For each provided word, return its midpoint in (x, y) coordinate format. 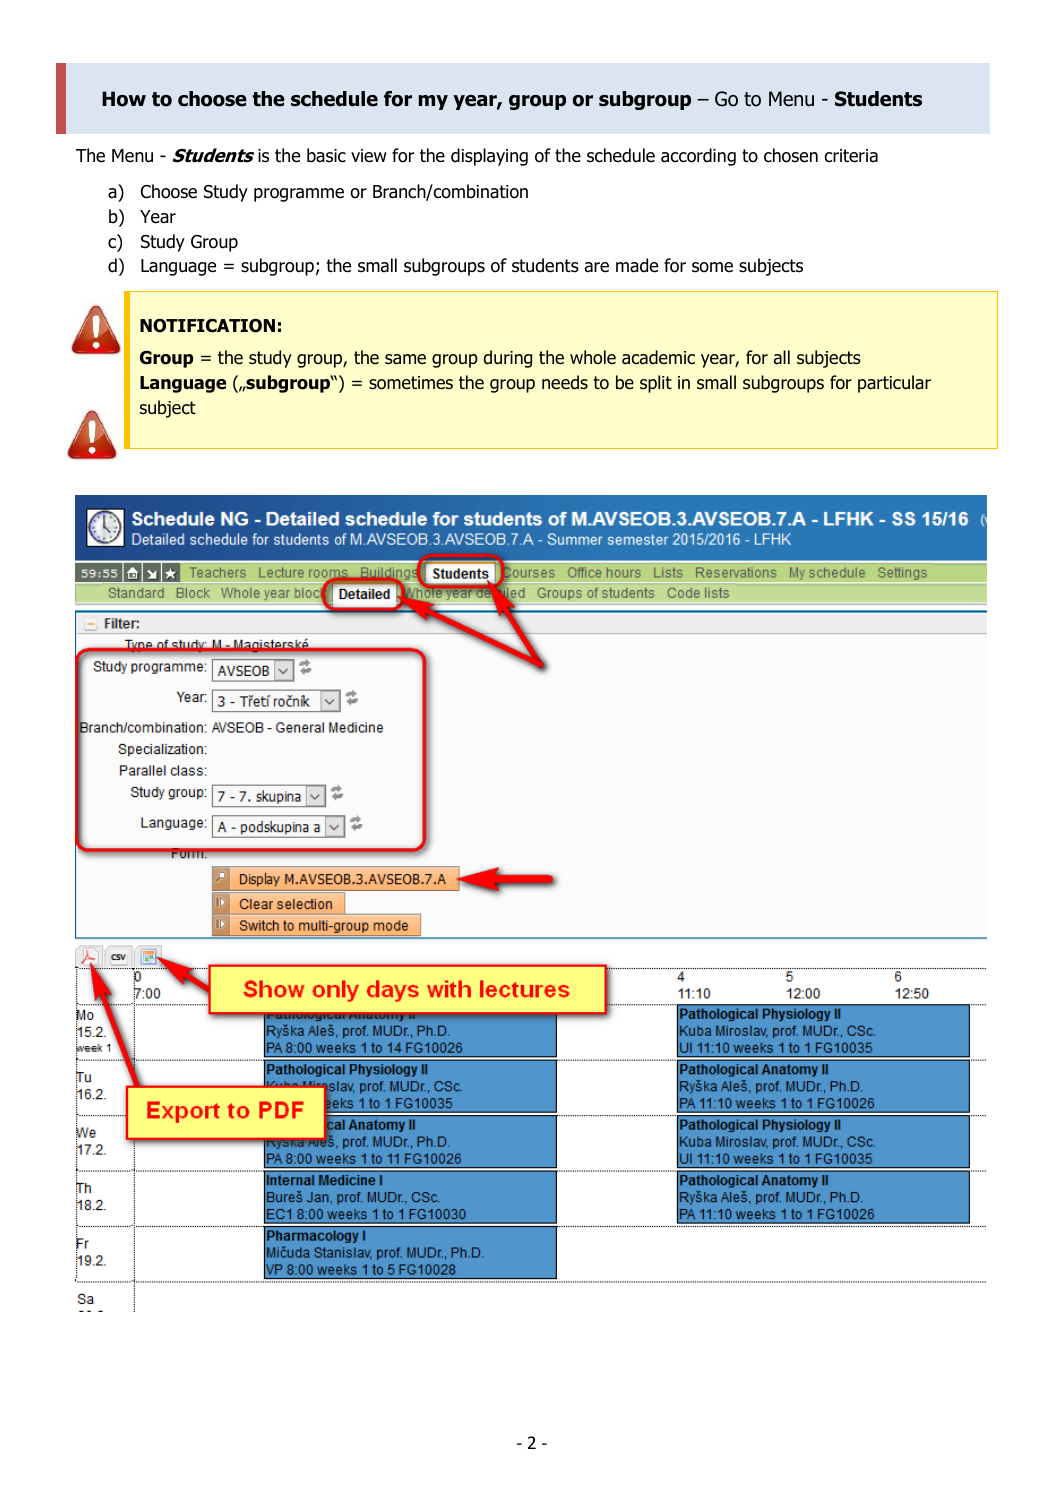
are (597, 267)
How (124, 99)
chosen (791, 155)
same (405, 359)
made (637, 265)
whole (593, 357)
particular (894, 384)
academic (658, 357)
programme (299, 195)
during (507, 359)
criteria (851, 156)
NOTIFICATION (207, 326)
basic (326, 155)
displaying (489, 157)
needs (565, 382)
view (369, 156)
